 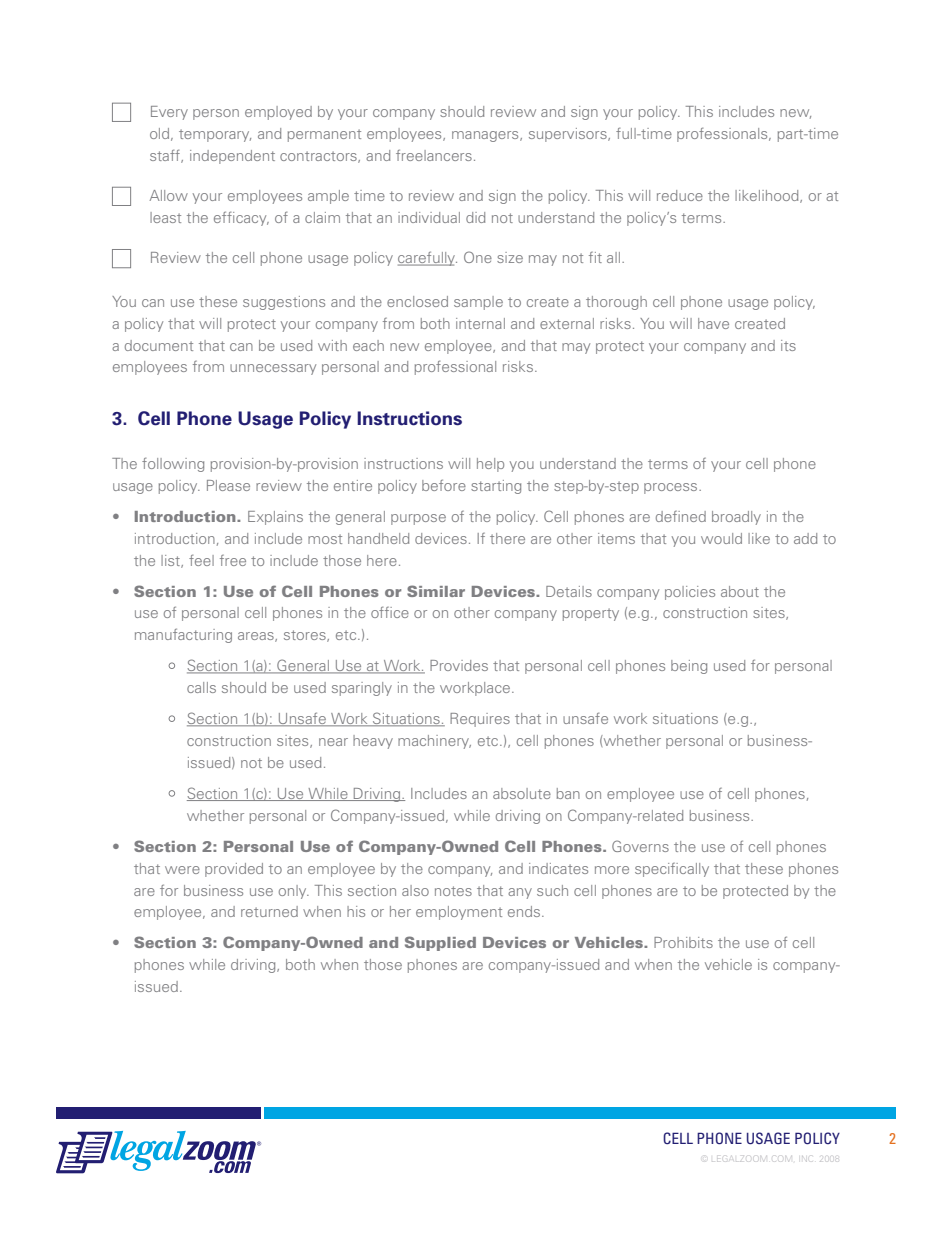 What do you see at coordinates (459, 665) in the screenshot?
I see `Provides` at bounding box center [459, 665].
